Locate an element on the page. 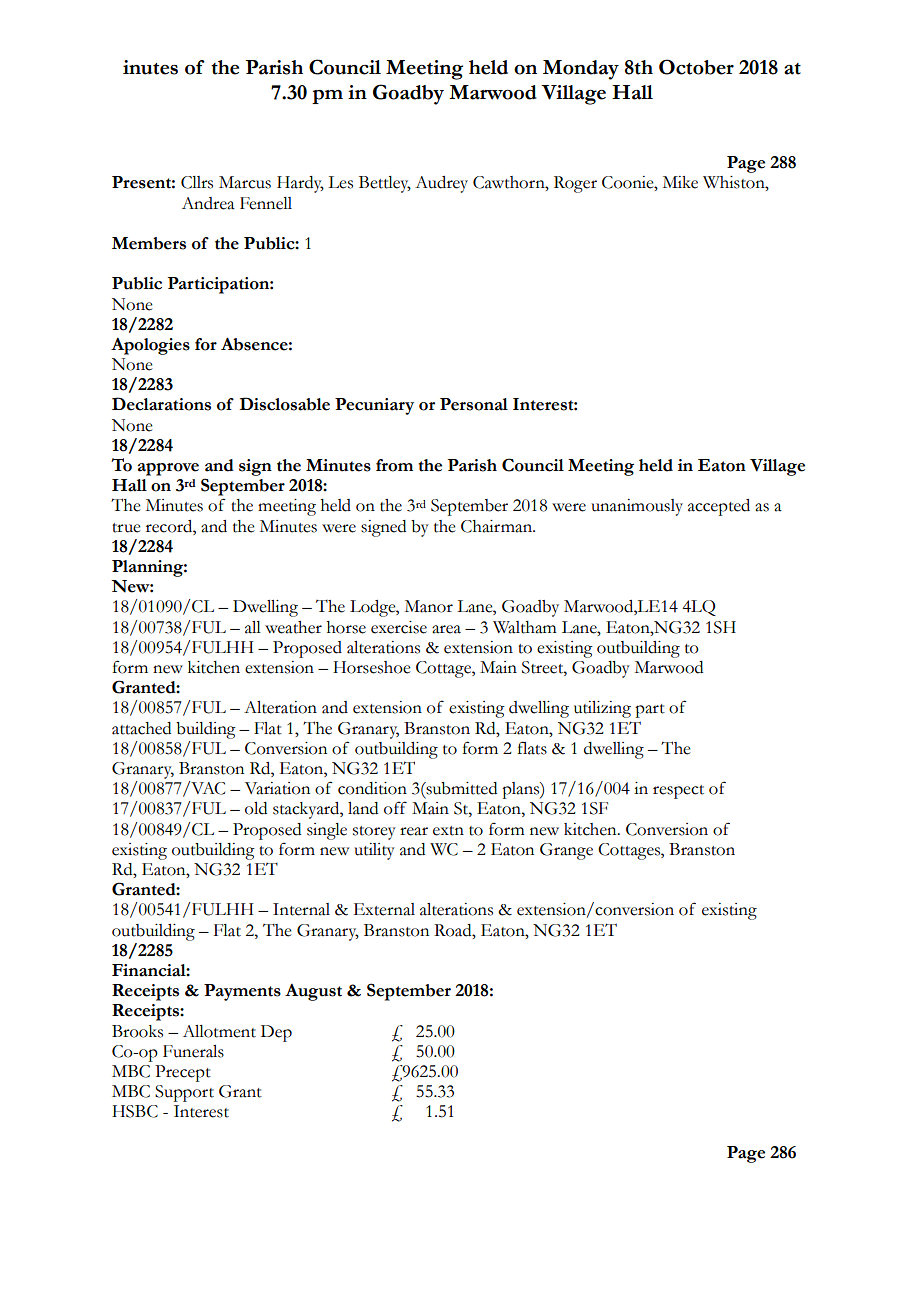 The image size is (924, 1308). August is located at coordinates (313, 992).
